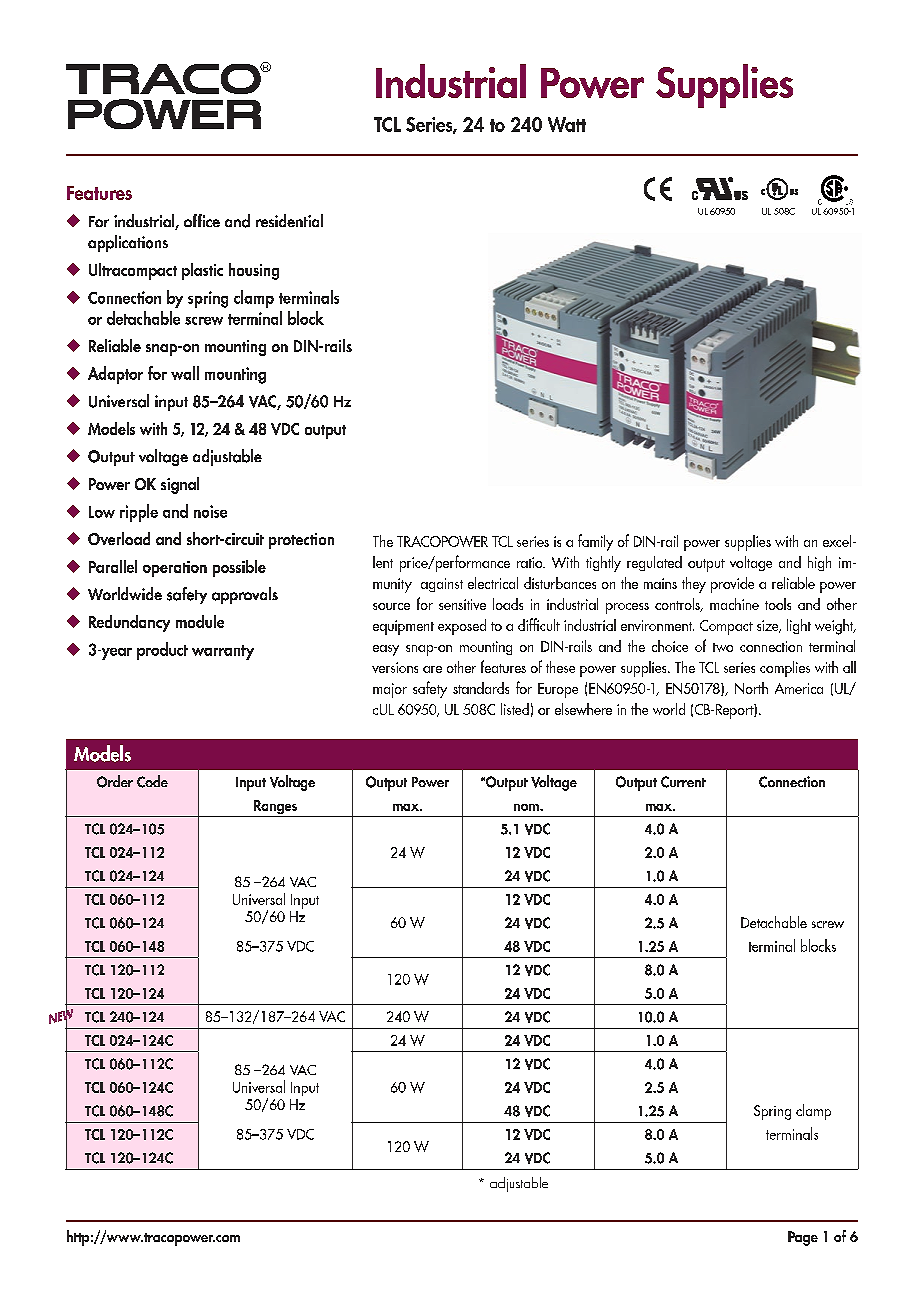 The image size is (924, 1308). I want to click on Page, so click(803, 1238).
